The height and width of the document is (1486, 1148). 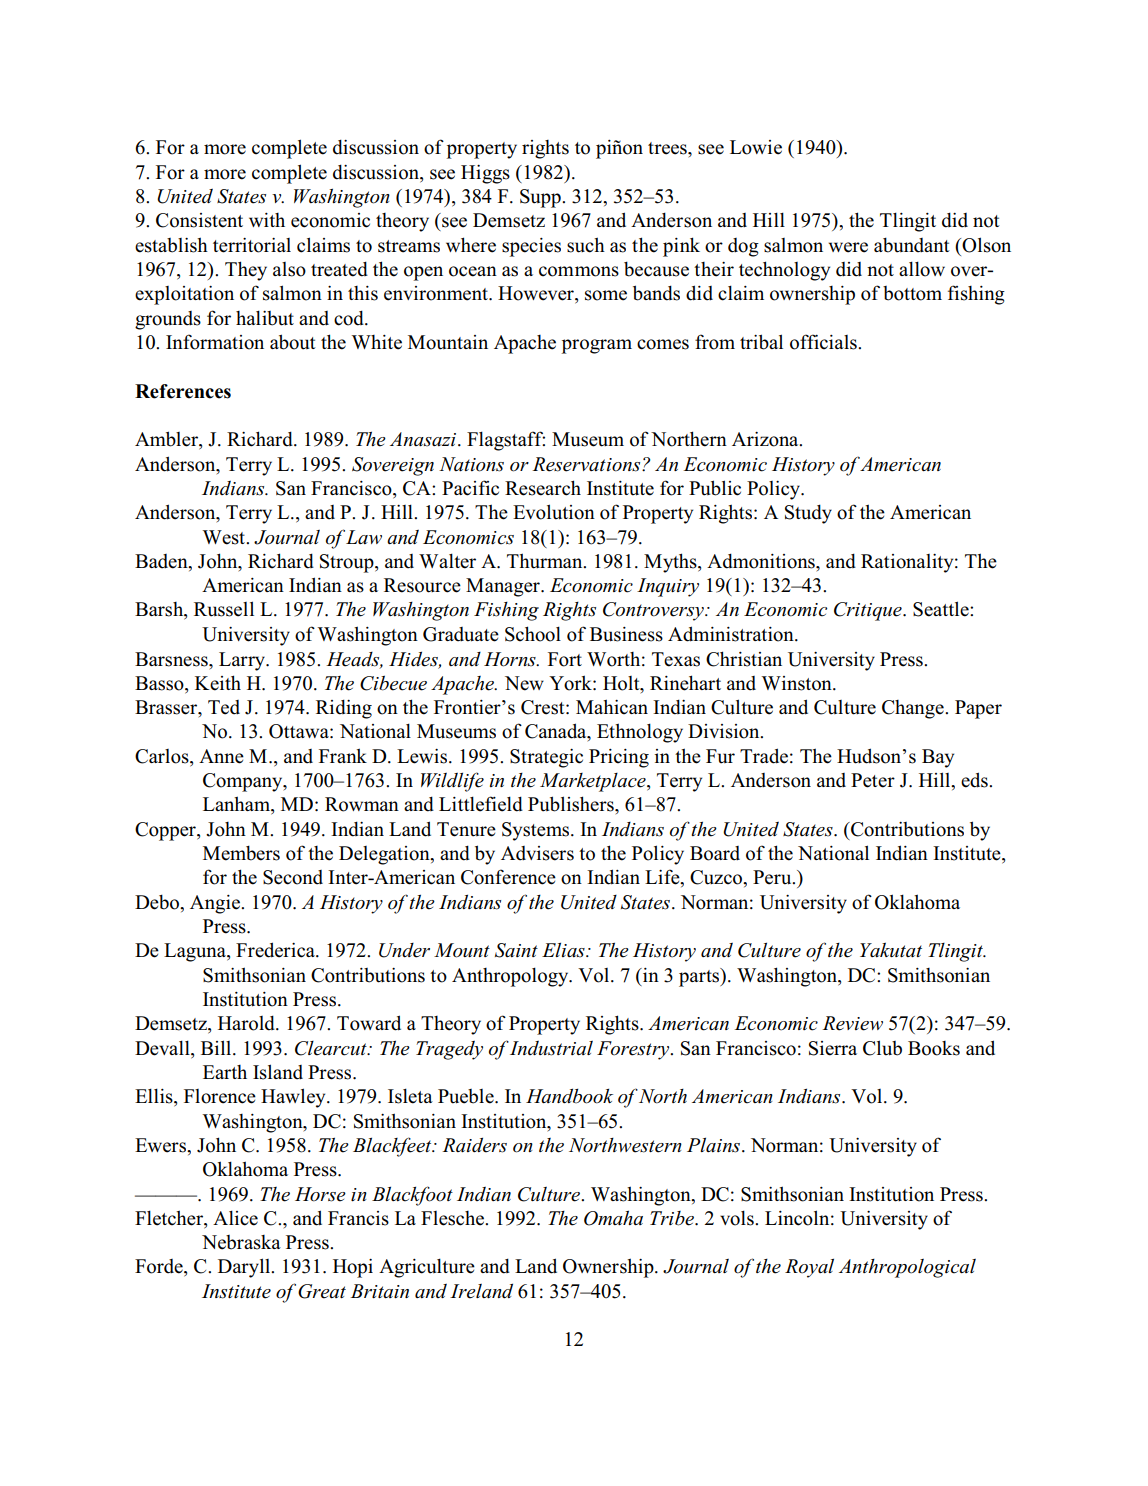 What do you see at coordinates (587, 464) in the document?
I see `Reservations` at bounding box center [587, 464].
